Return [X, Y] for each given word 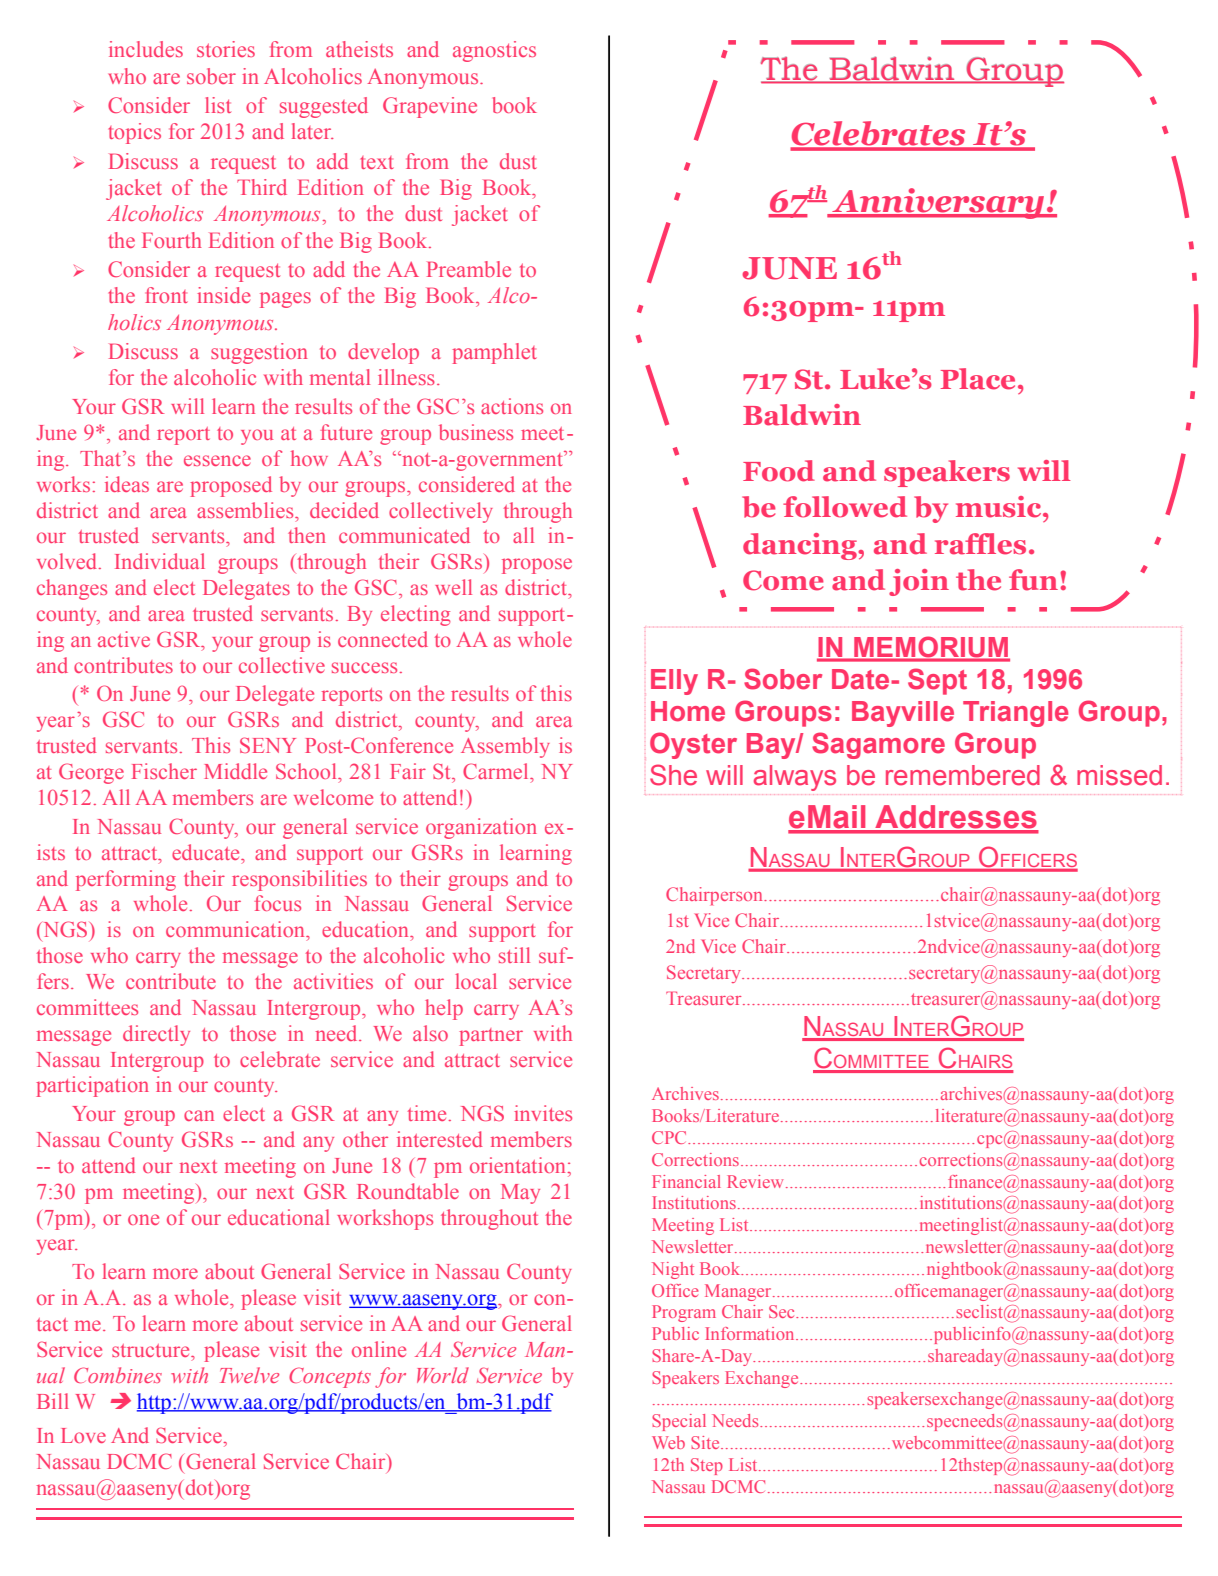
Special [679, 1422]
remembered [963, 775]
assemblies [246, 510]
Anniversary [938, 203]
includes [146, 49]
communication [237, 929]
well [453, 587]
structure [152, 1350]
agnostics [494, 51]
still [514, 955]
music [1000, 507]
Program [684, 1313]
